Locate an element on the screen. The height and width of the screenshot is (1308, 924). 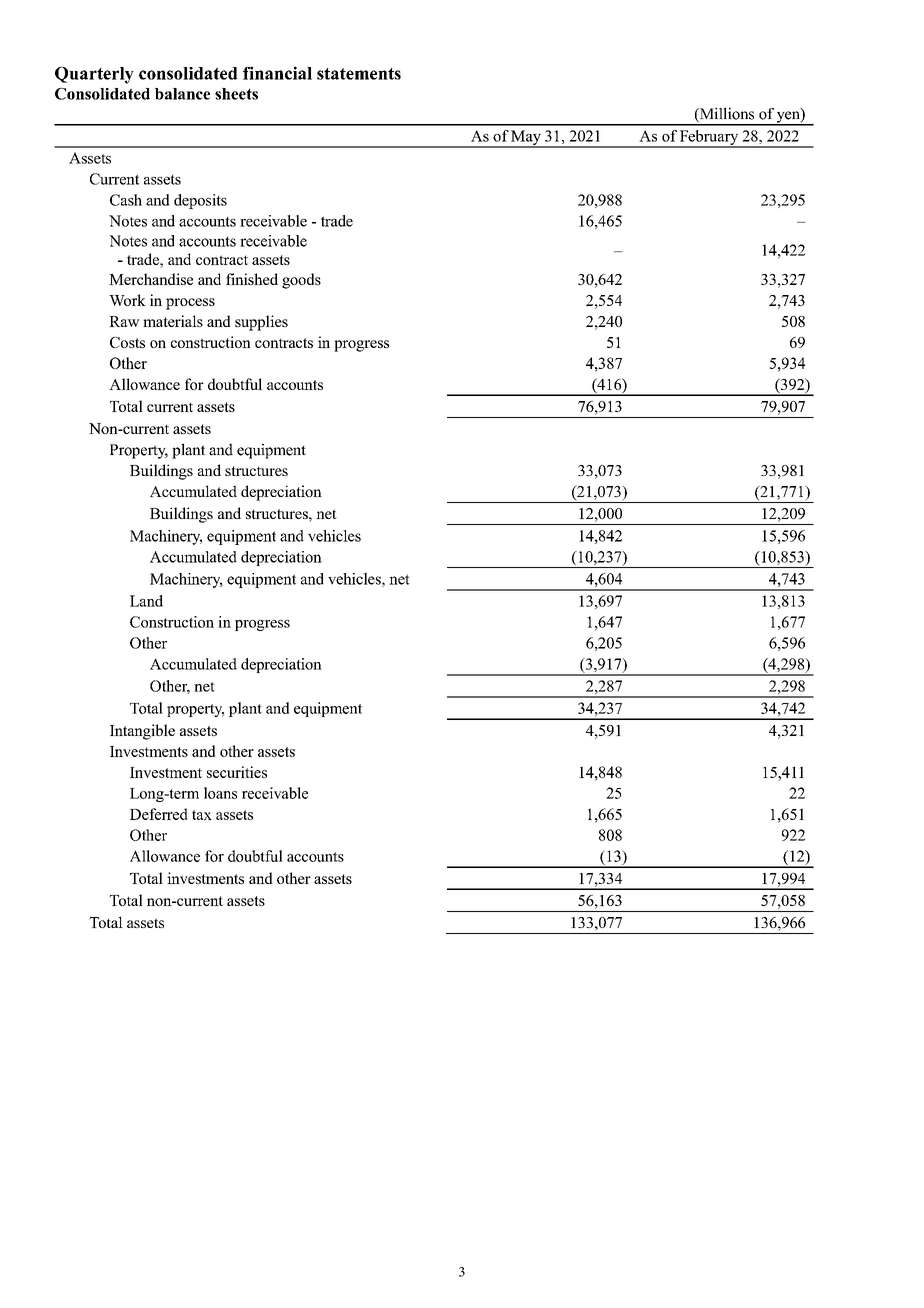
financial is located at coordinates (277, 73).
